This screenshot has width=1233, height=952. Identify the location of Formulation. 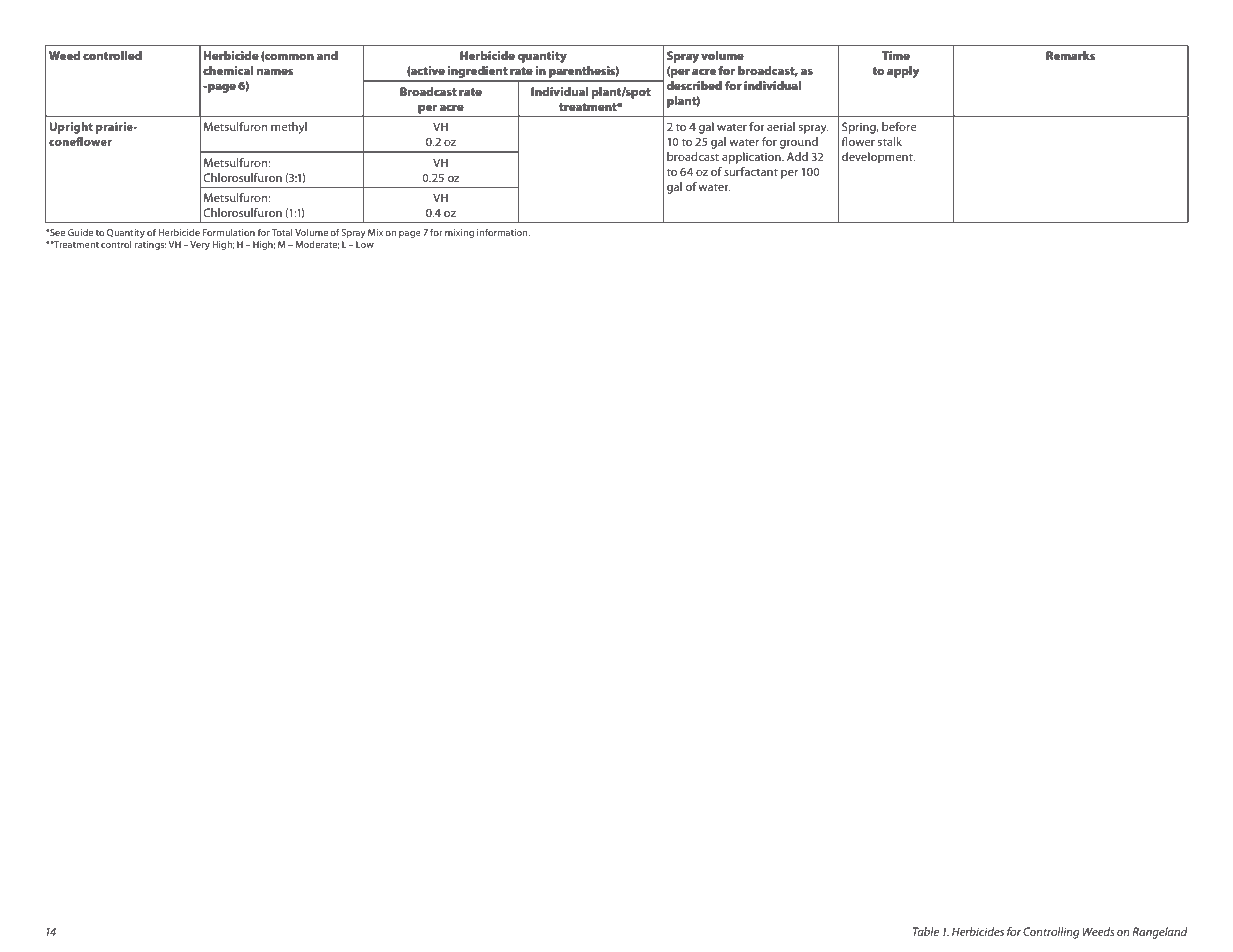
(228, 232).
